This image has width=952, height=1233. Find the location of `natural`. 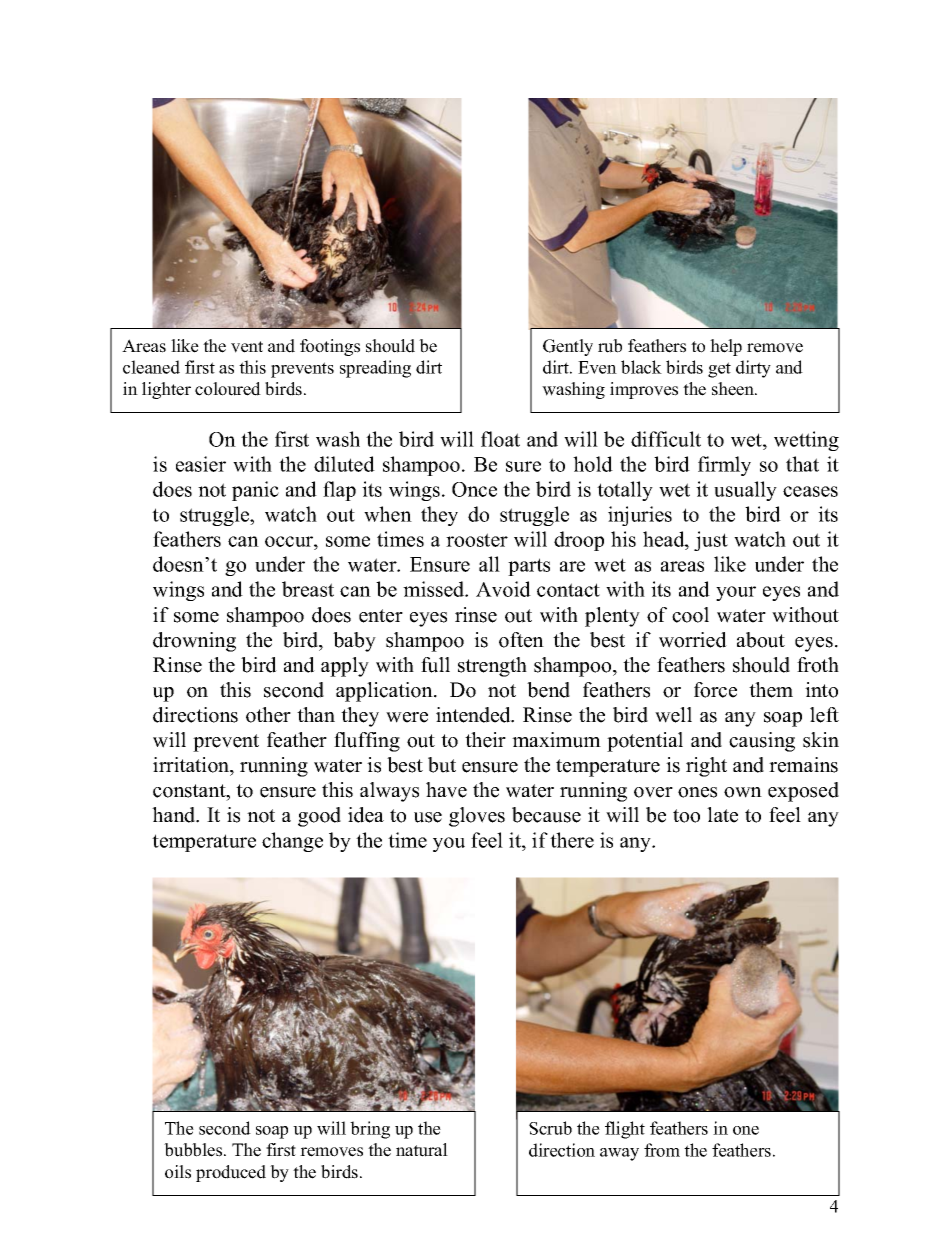

natural is located at coordinates (422, 1150).
